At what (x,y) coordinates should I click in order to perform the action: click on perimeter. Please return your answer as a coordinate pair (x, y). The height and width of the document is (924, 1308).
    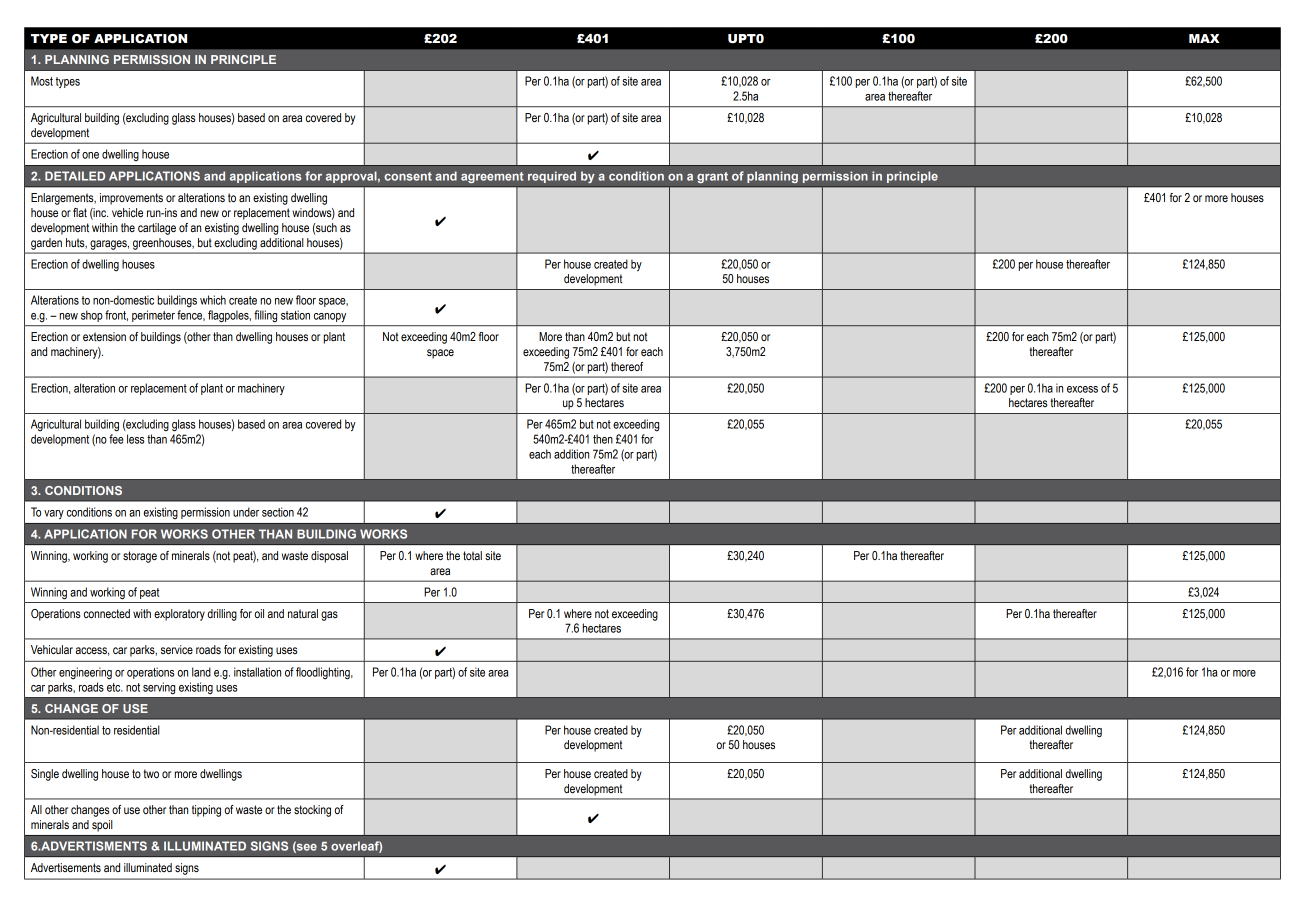
    Looking at the image, I should click on (153, 316).
